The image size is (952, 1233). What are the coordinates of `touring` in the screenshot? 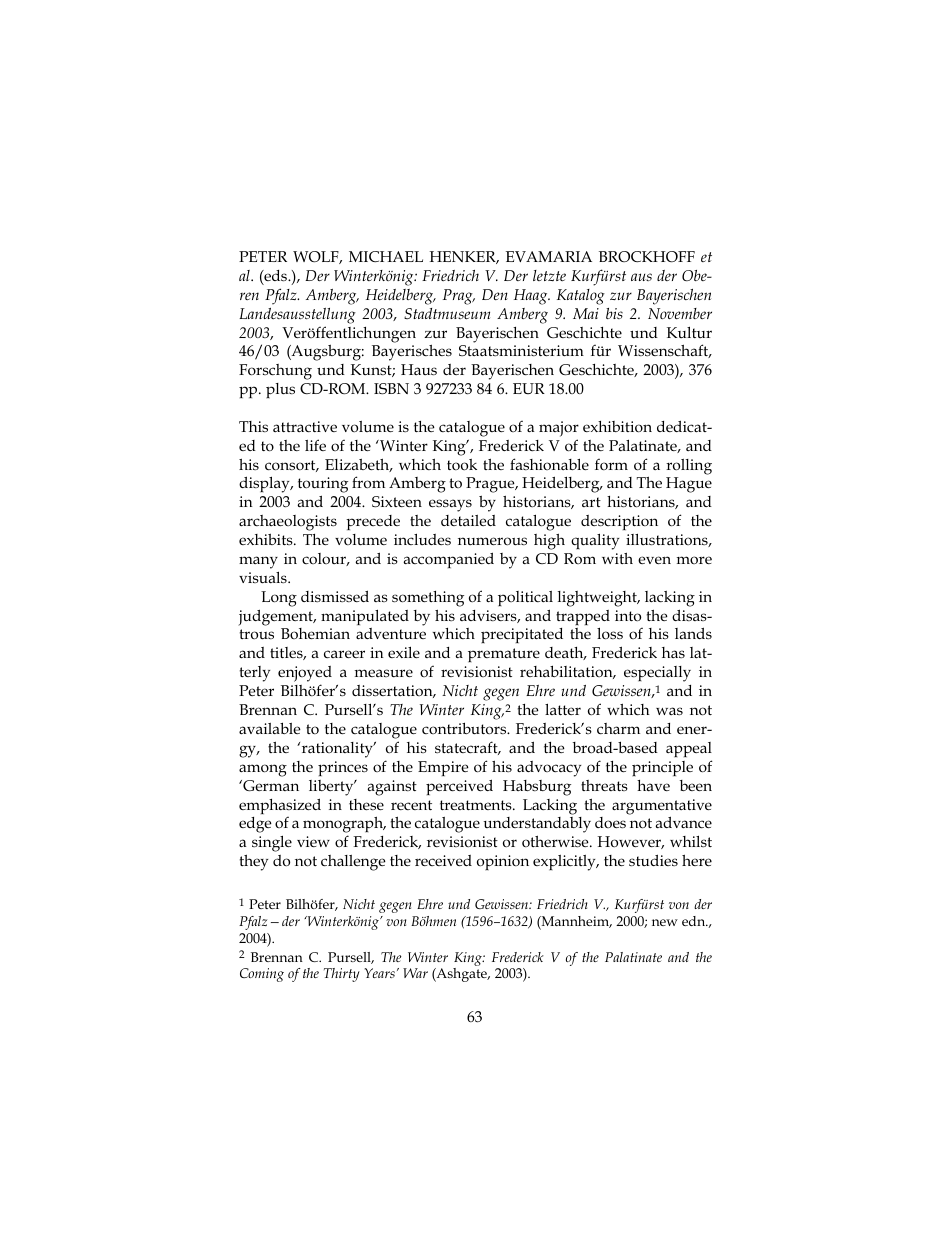 It's located at (323, 486).
